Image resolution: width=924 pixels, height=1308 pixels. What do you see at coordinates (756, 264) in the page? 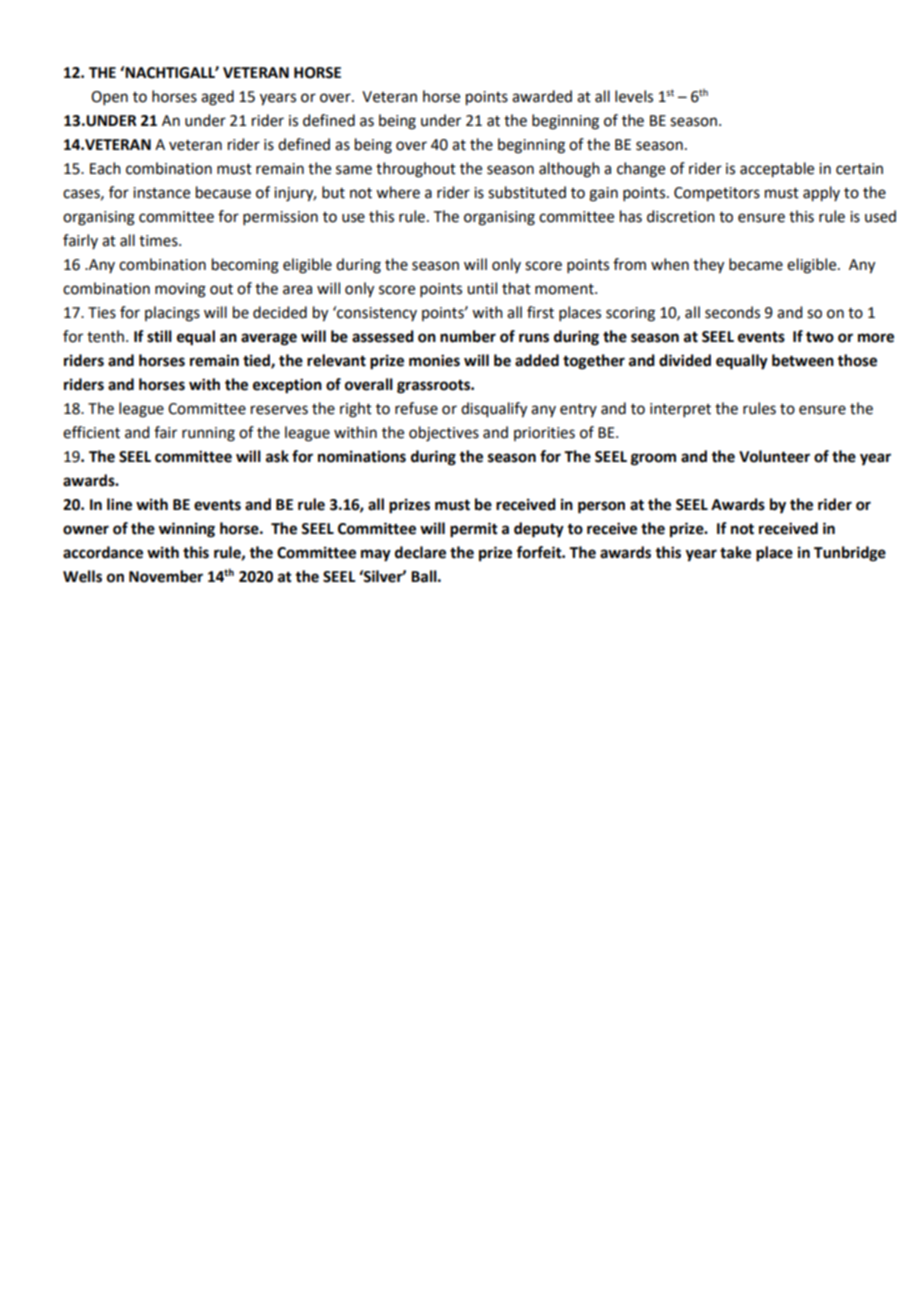
I see `became` at bounding box center [756, 264].
